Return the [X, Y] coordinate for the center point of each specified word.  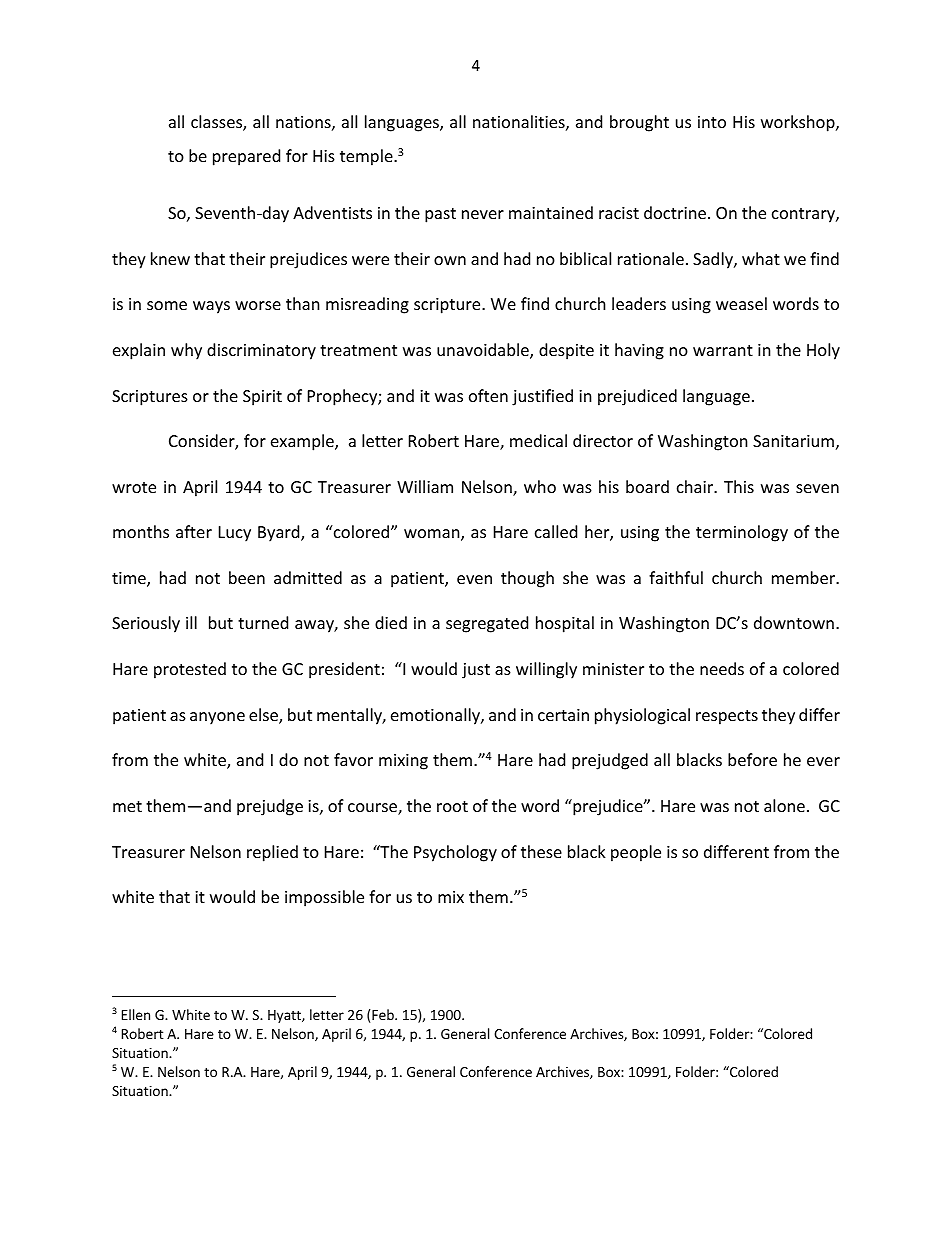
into [712, 122]
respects [727, 717]
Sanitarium [793, 441]
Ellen [136, 1014]
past [440, 215]
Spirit [262, 398]
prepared [246, 157]
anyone [217, 718]
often [488, 395]
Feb [384, 1014]
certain [563, 715]
